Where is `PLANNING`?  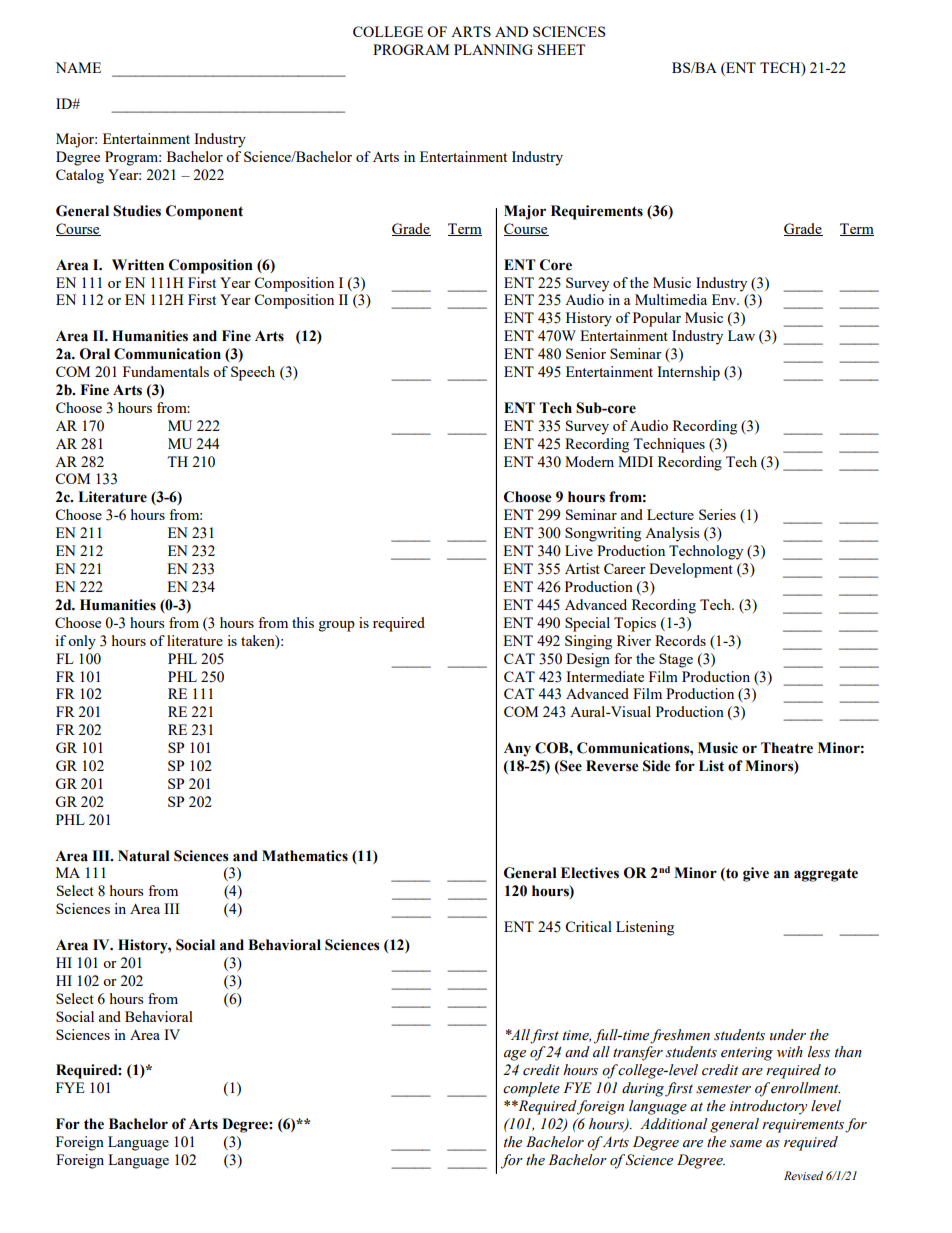
PLANNING is located at coordinates (493, 49).
